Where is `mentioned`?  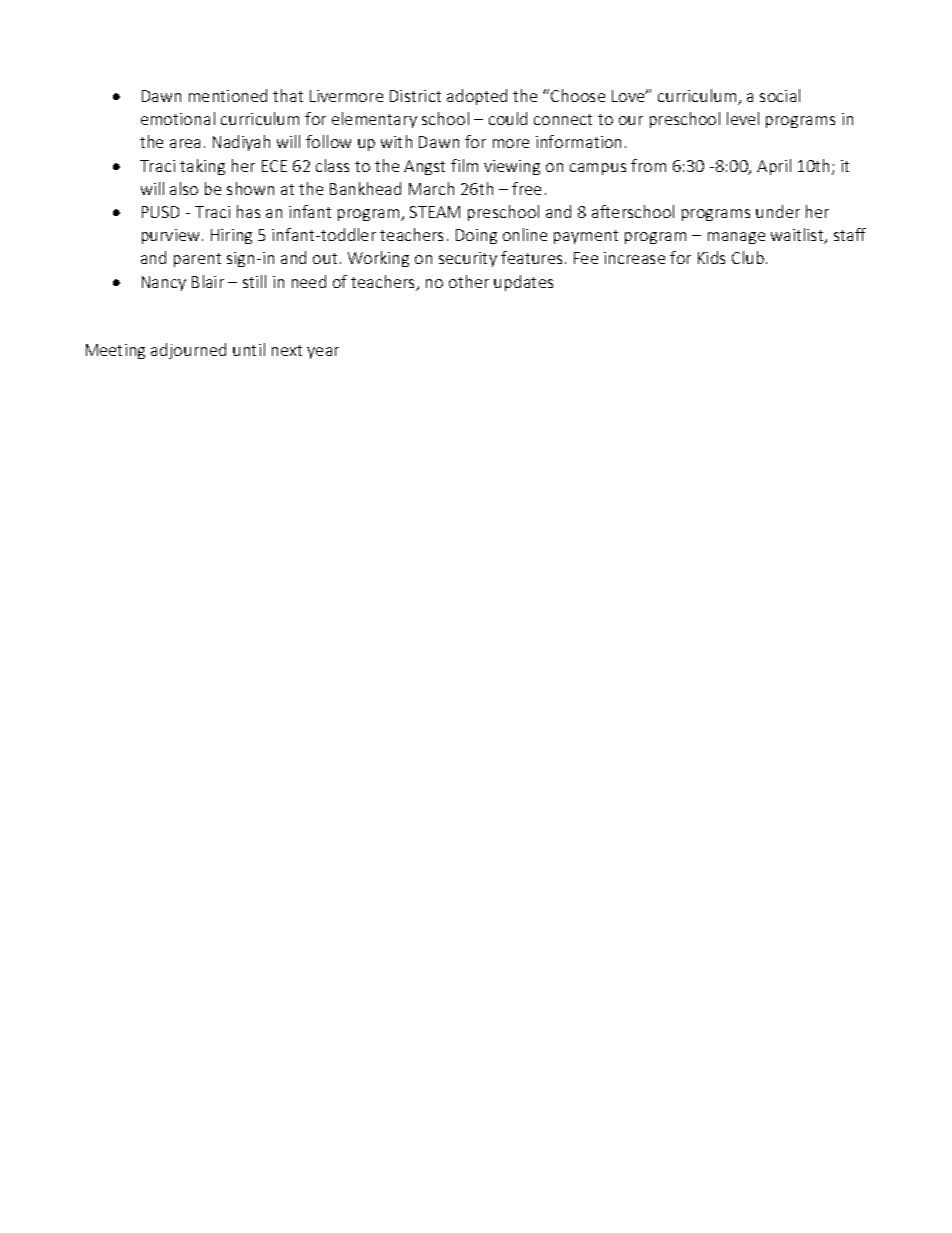 mentioned is located at coordinates (228, 95).
